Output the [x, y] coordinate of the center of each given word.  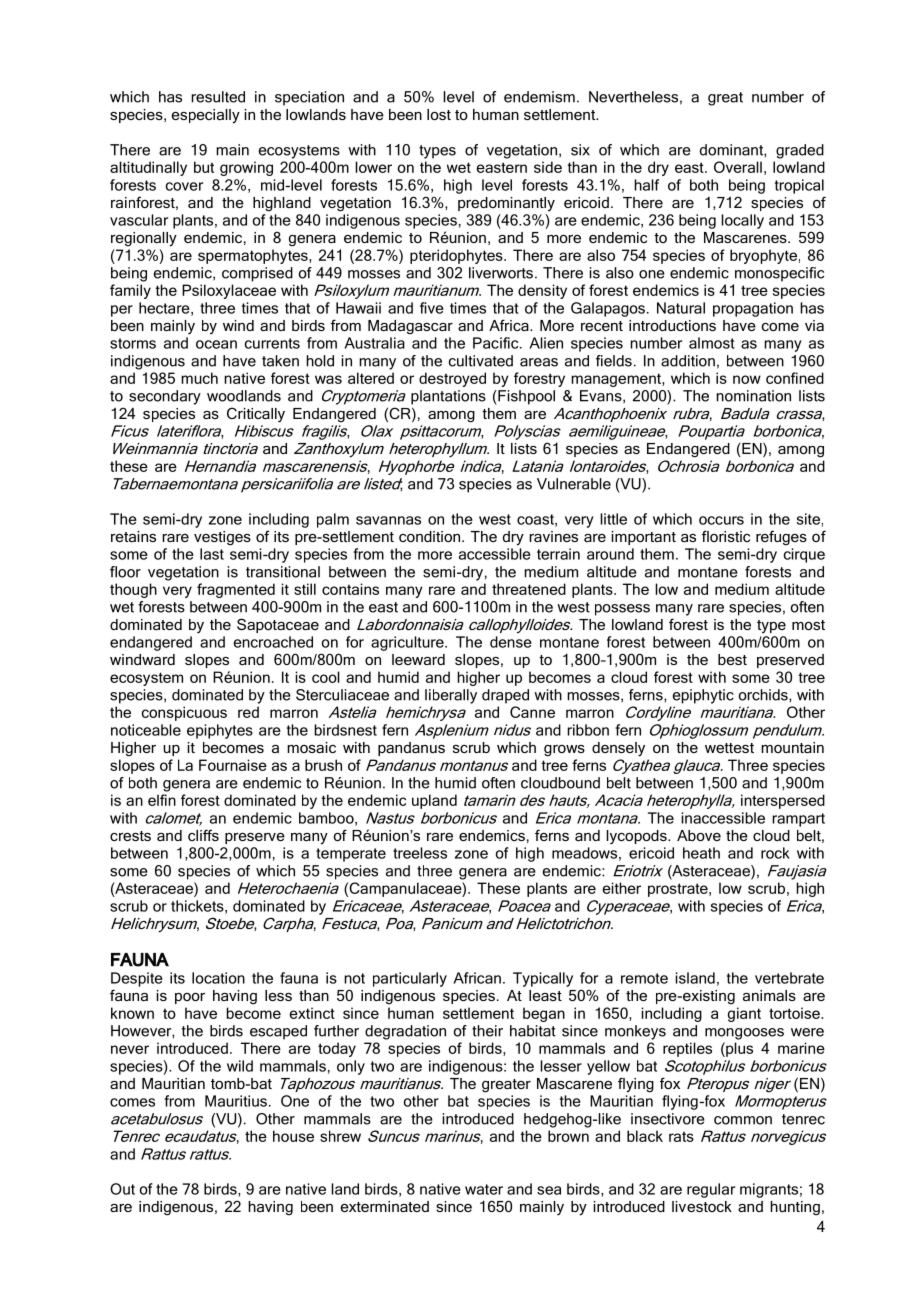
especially [206, 116]
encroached [273, 642]
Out [122, 1189]
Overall [738, 167]
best [732, 659]
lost [439, 114]
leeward [418, 659]
